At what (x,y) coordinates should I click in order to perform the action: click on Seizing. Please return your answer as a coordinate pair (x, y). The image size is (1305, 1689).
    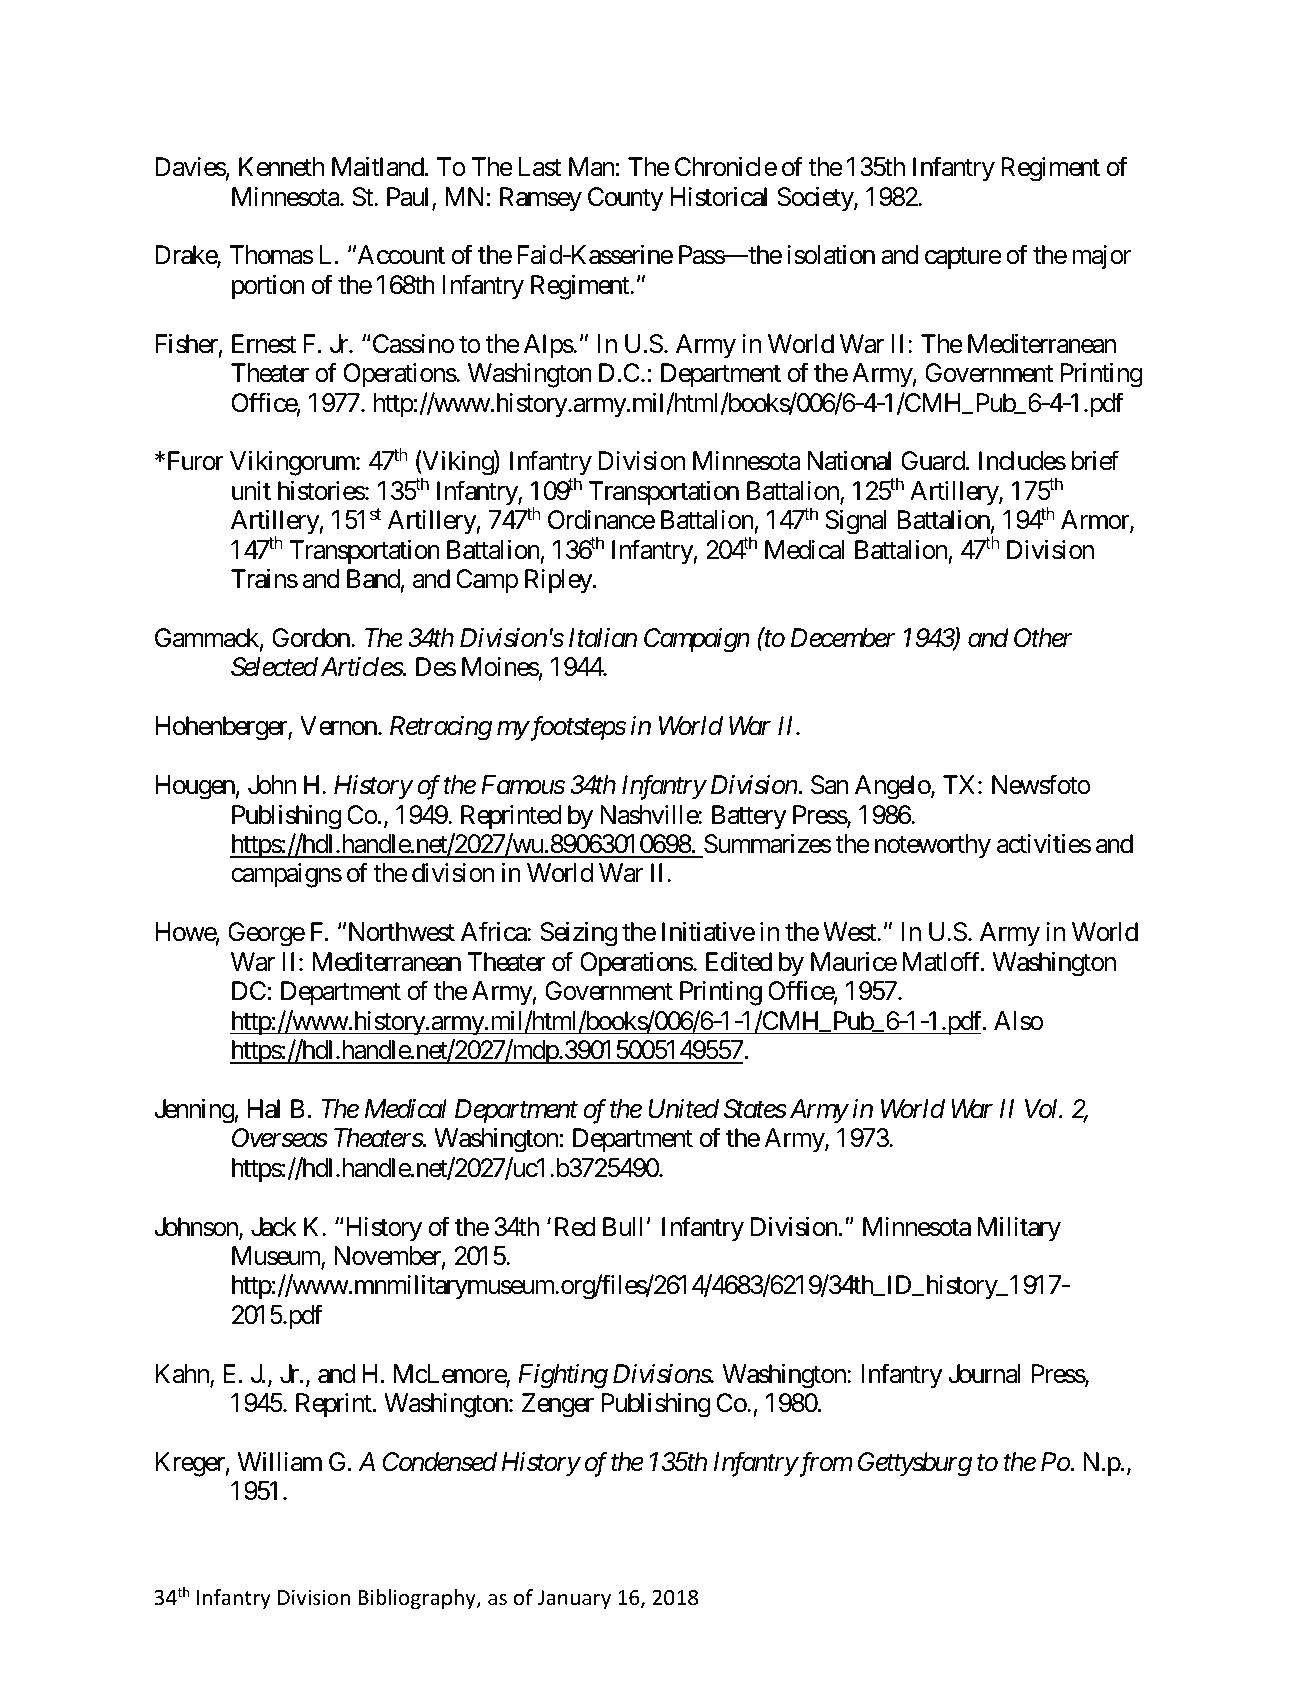
    Looking at the image, I should click on (578, 934).
